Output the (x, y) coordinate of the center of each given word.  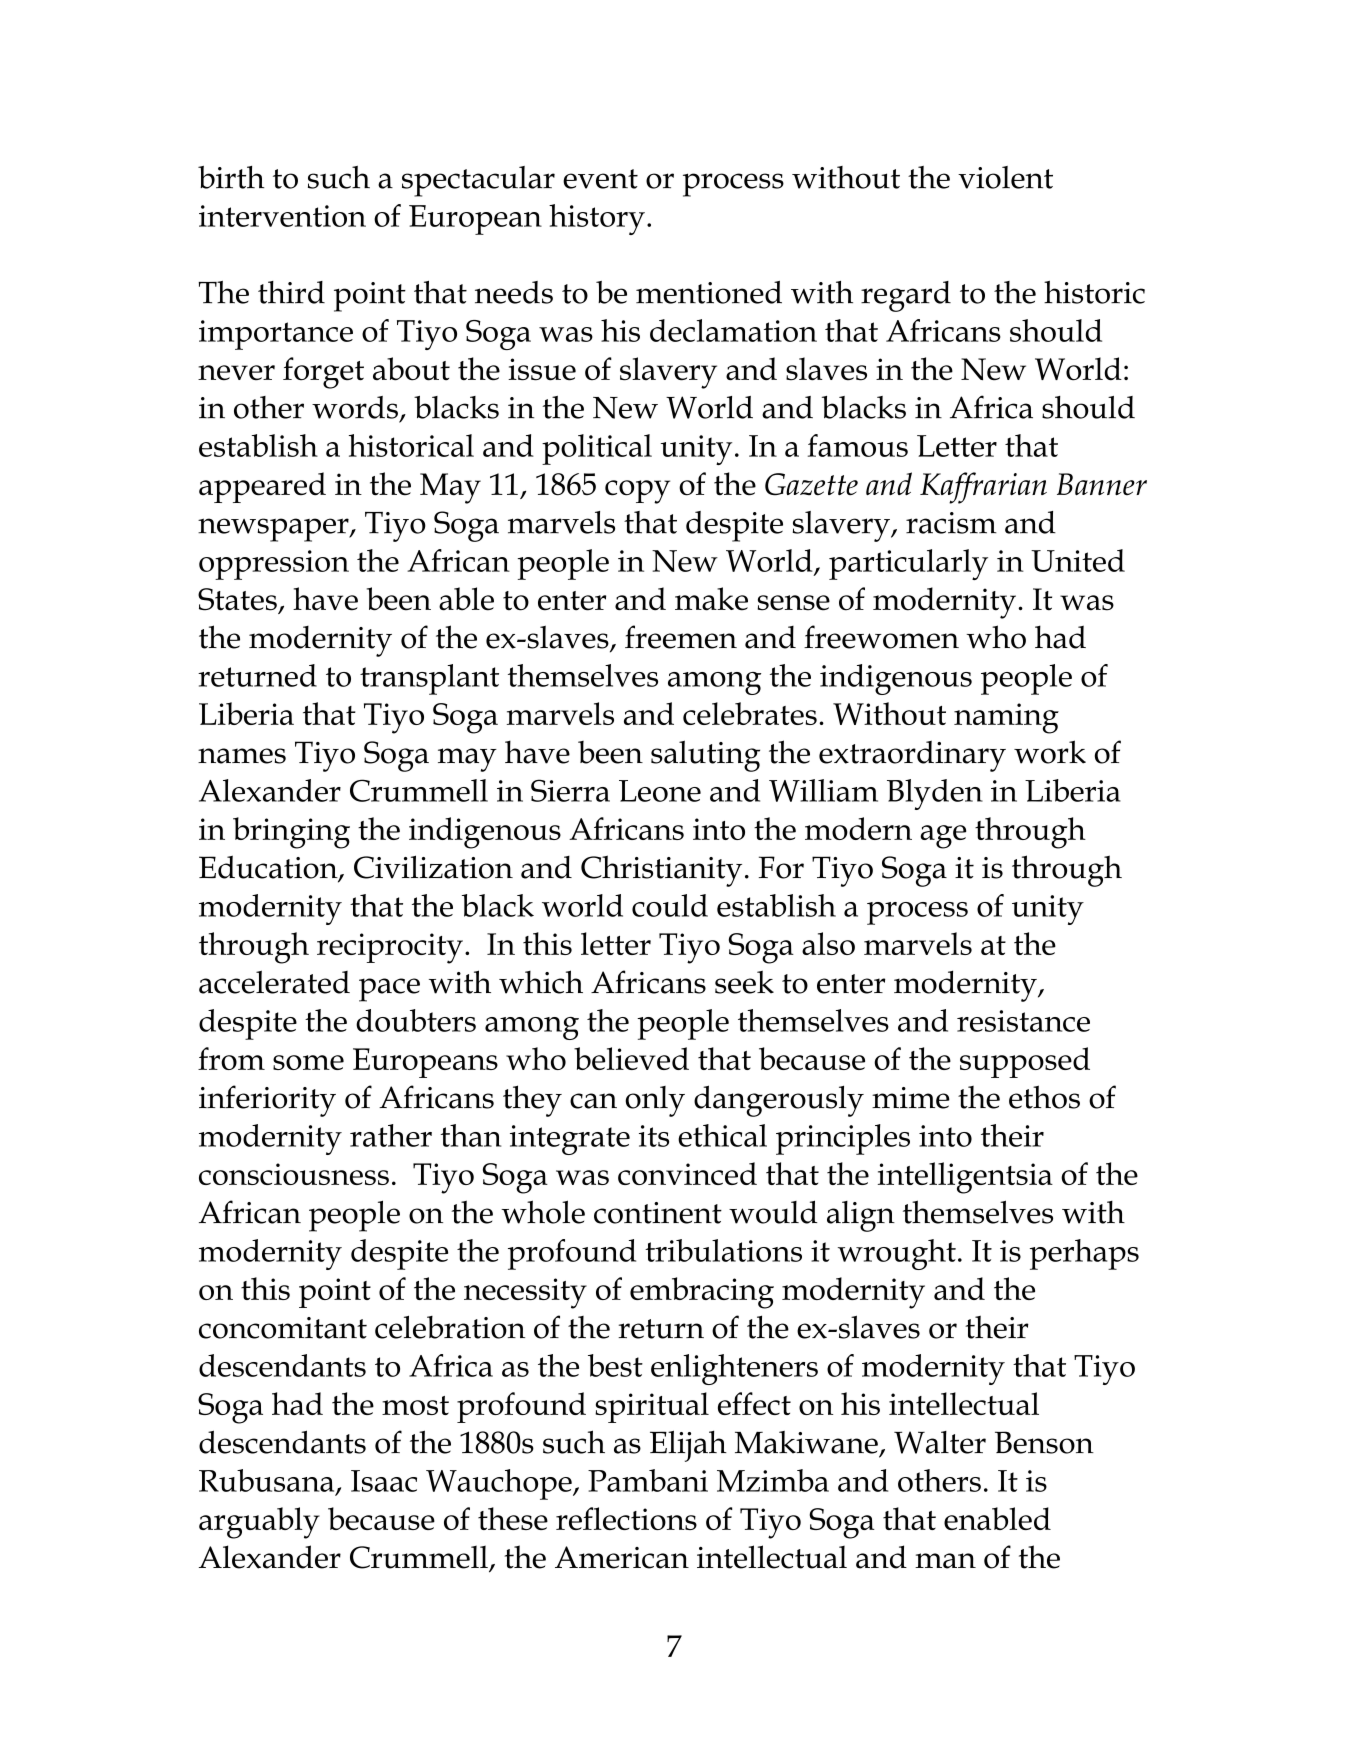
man (945, 1561)
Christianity (661, 871)
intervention (282, 216)
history (597, 219)
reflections (626, 1518)
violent (1005, 177)
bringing (291, 833)
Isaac (384, 1481)
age (943, 837)
